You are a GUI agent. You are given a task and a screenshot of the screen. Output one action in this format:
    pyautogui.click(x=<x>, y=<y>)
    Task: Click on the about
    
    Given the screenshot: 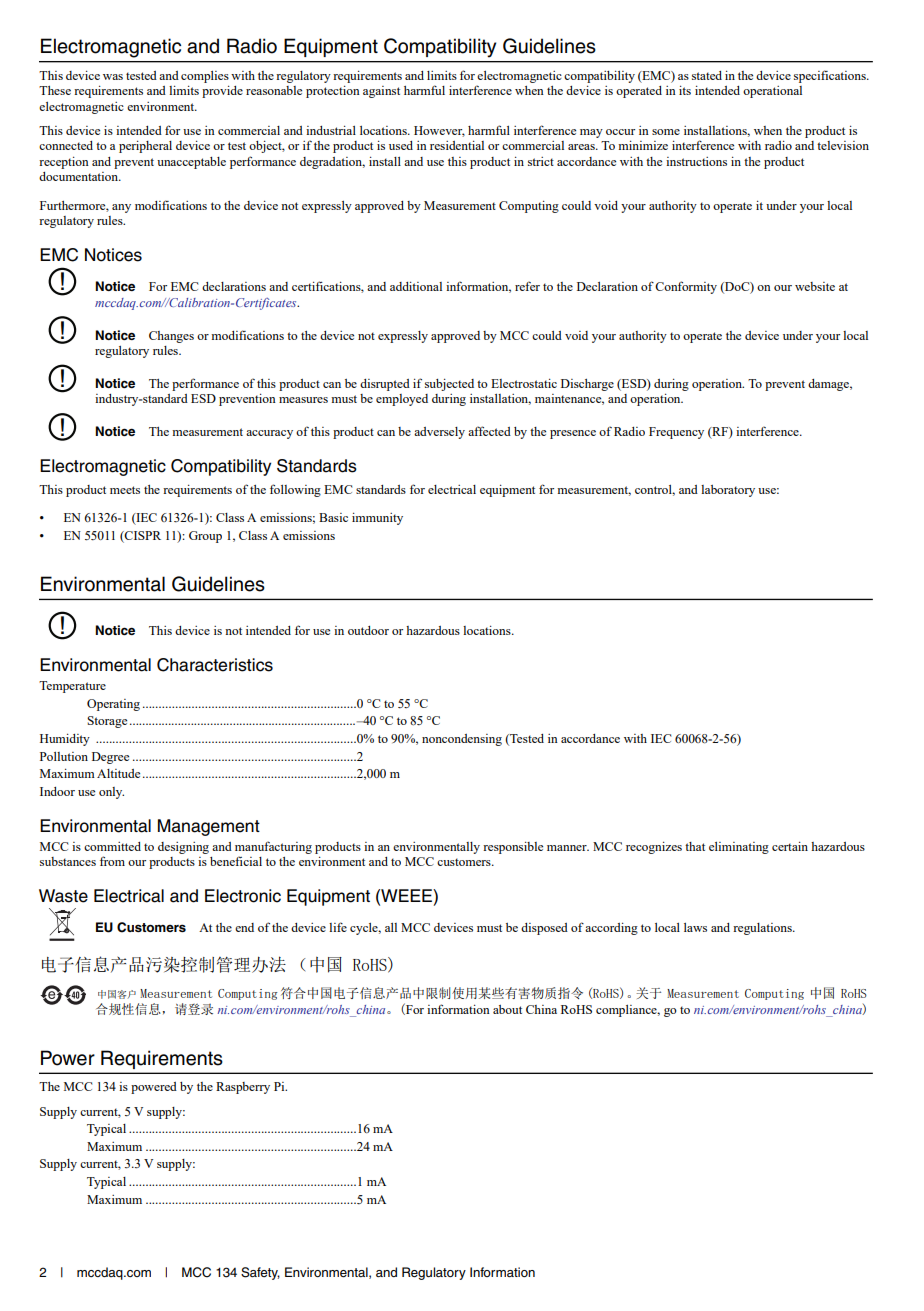 What is the action you would take?
    pyautogui.click(x=507, y=1009)
